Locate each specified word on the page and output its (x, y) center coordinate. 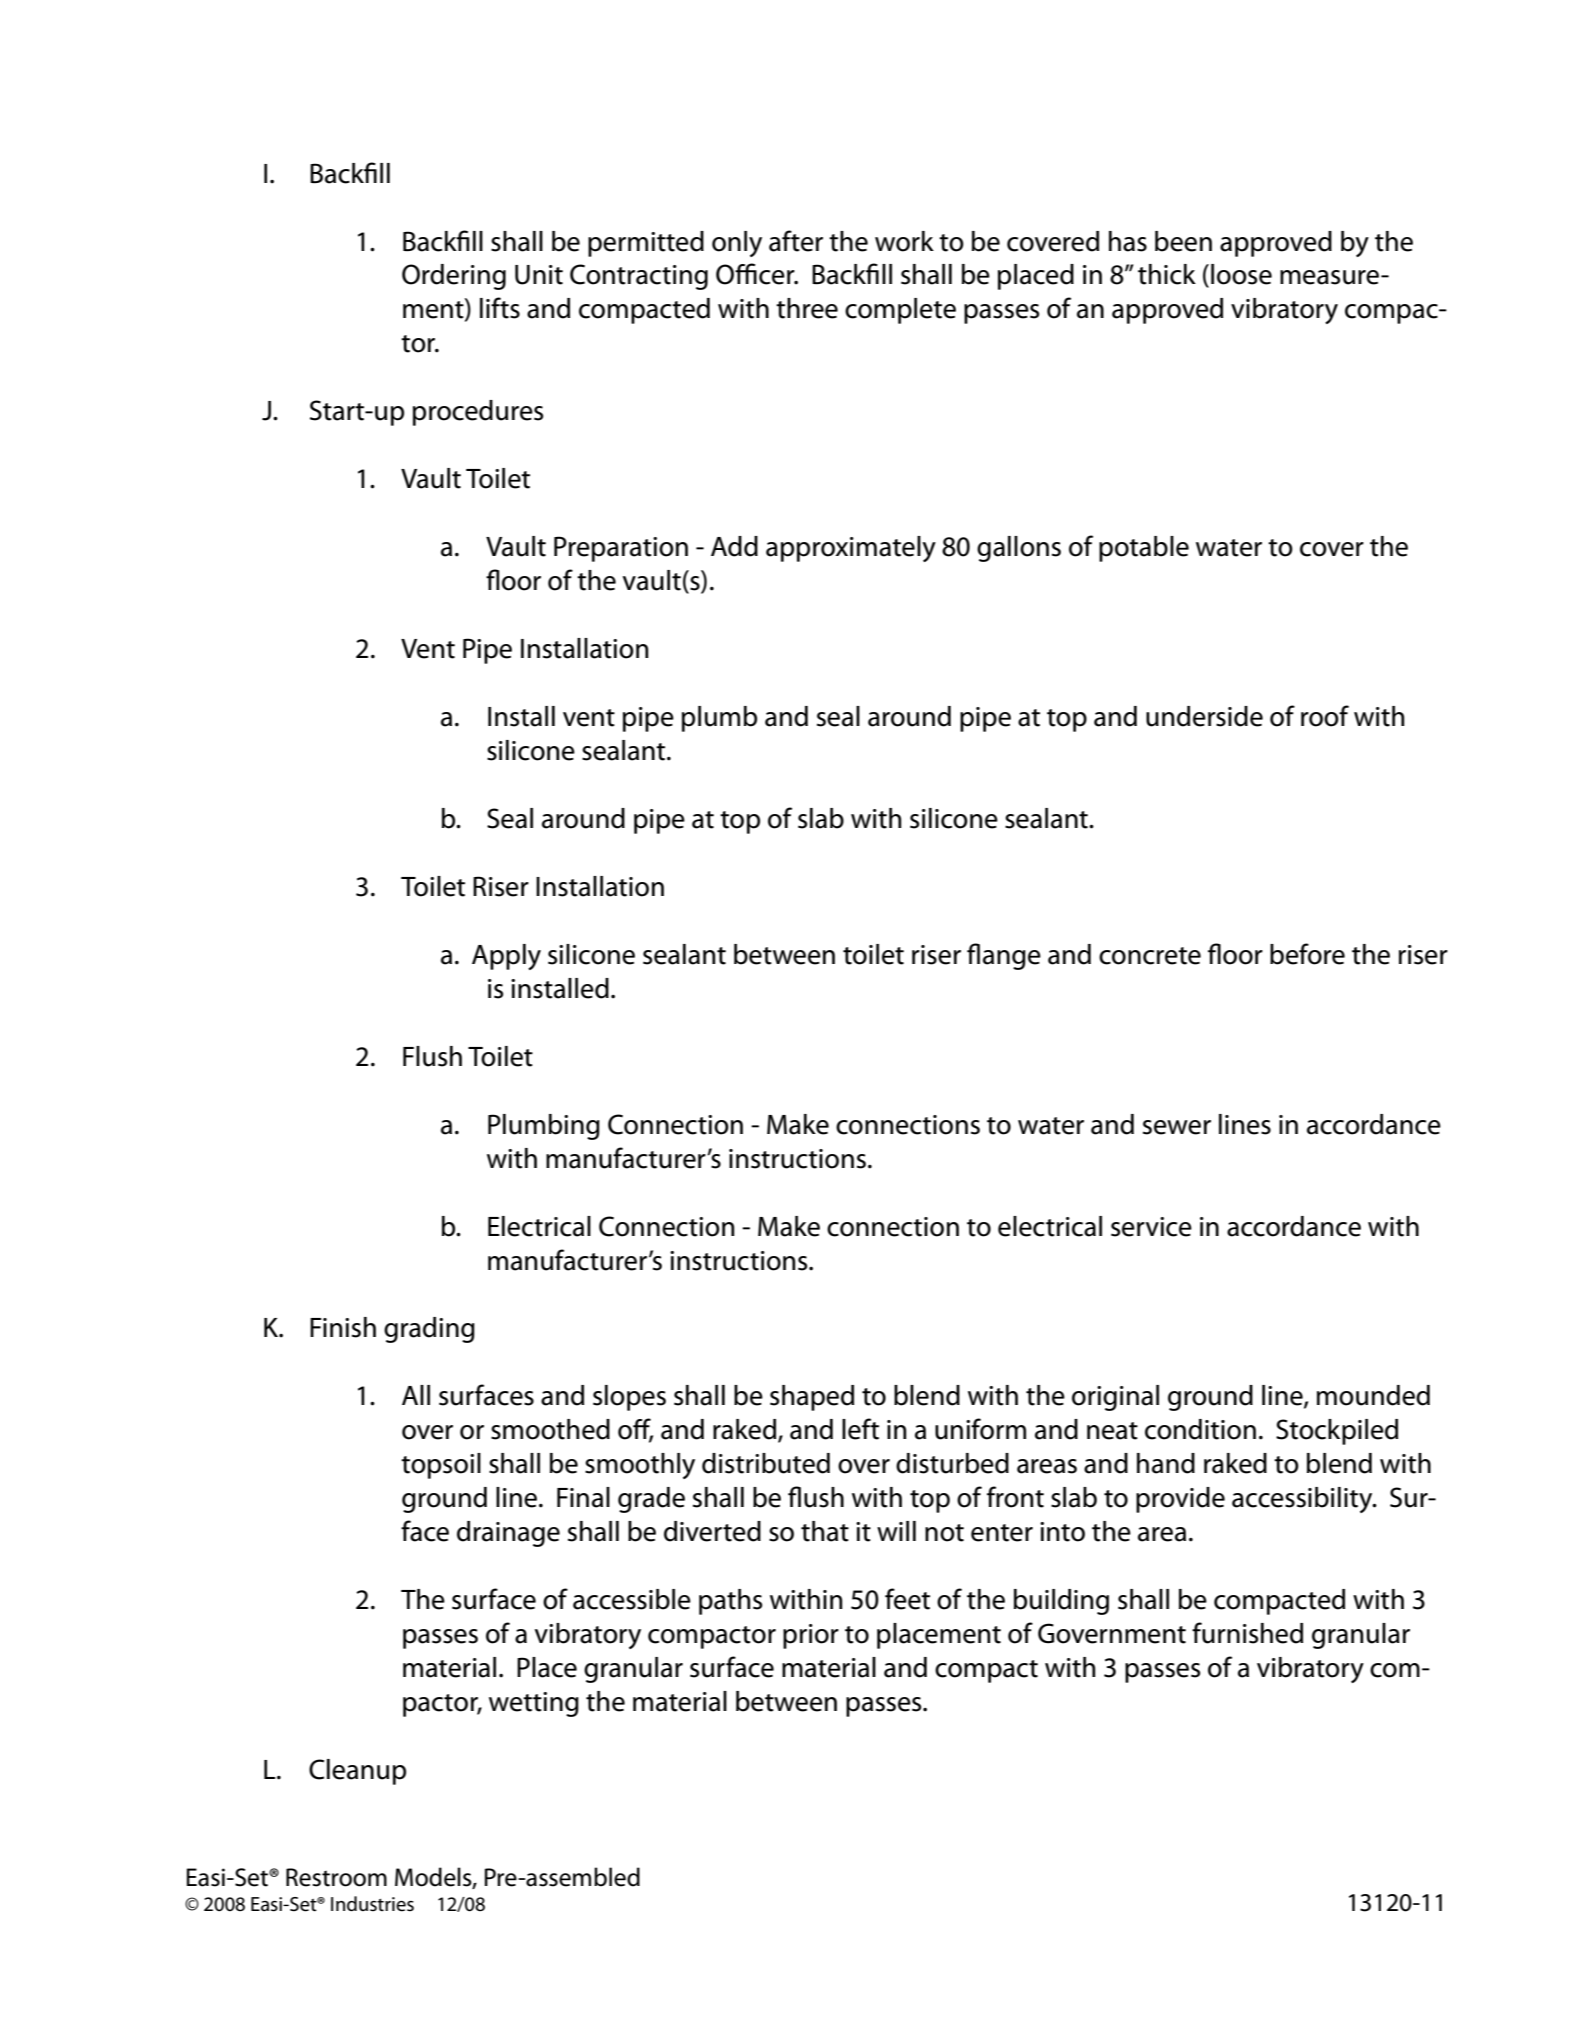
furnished (1247, 1633)
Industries (372, 1904)
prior (811, 1636)
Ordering (454, 277)
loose (1241, 274)
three (807, 308)
